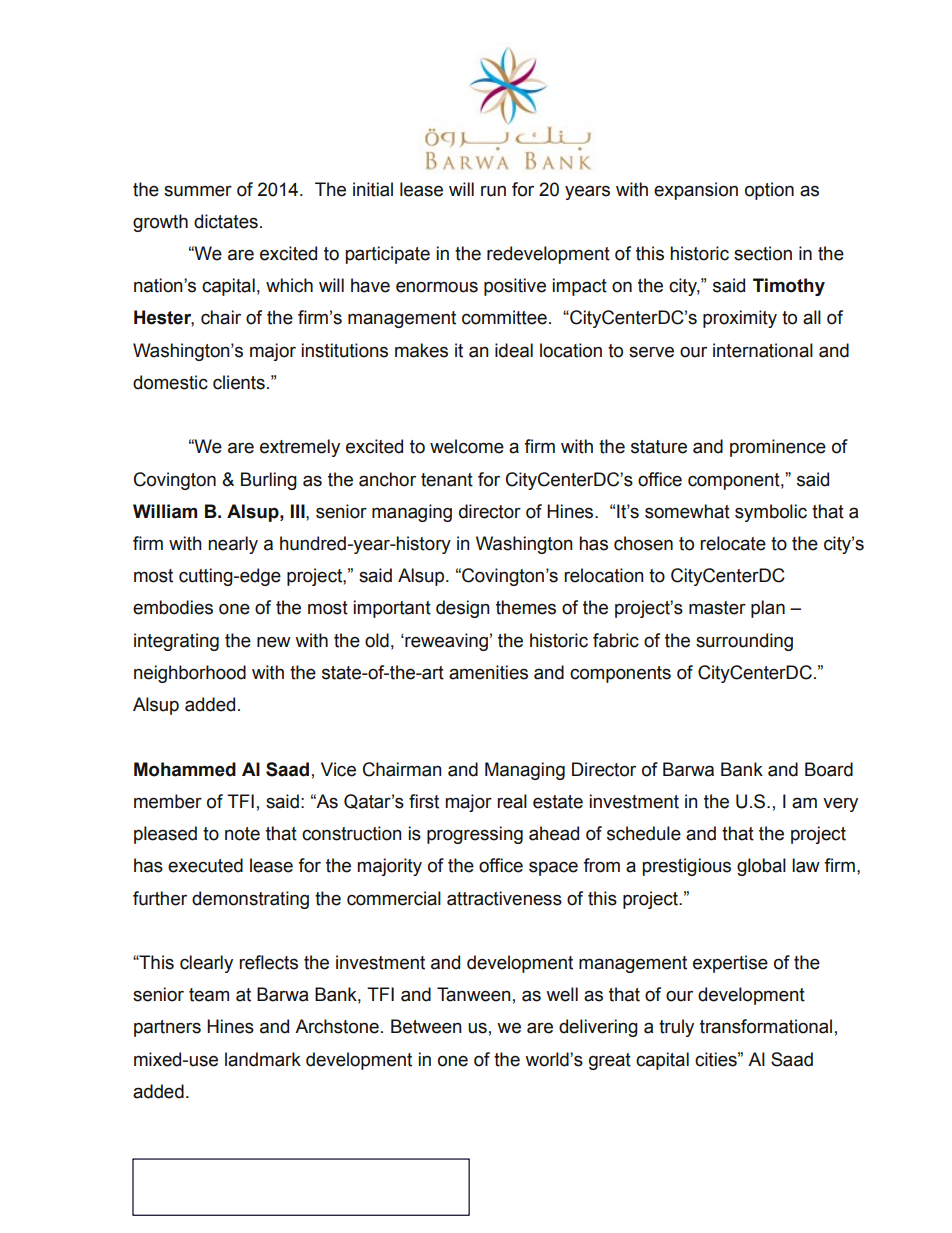  Describe the element at coordinates (185, 769) in the screenshot. I see `Mohammed` at that location.
